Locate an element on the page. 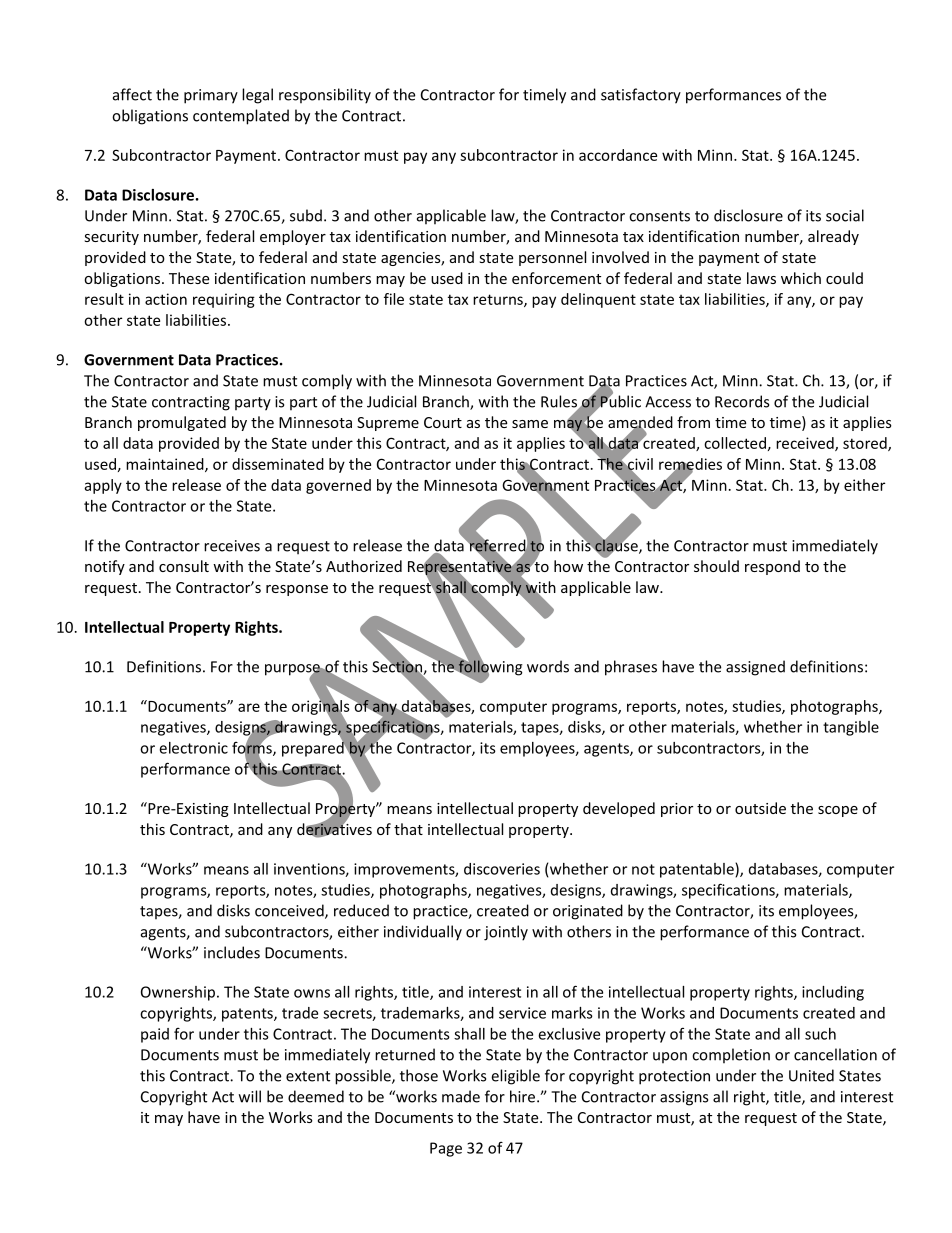 Image resolution: width=952 pixels, height=1233 pixels. Records is located at coordinates (742, 401).
